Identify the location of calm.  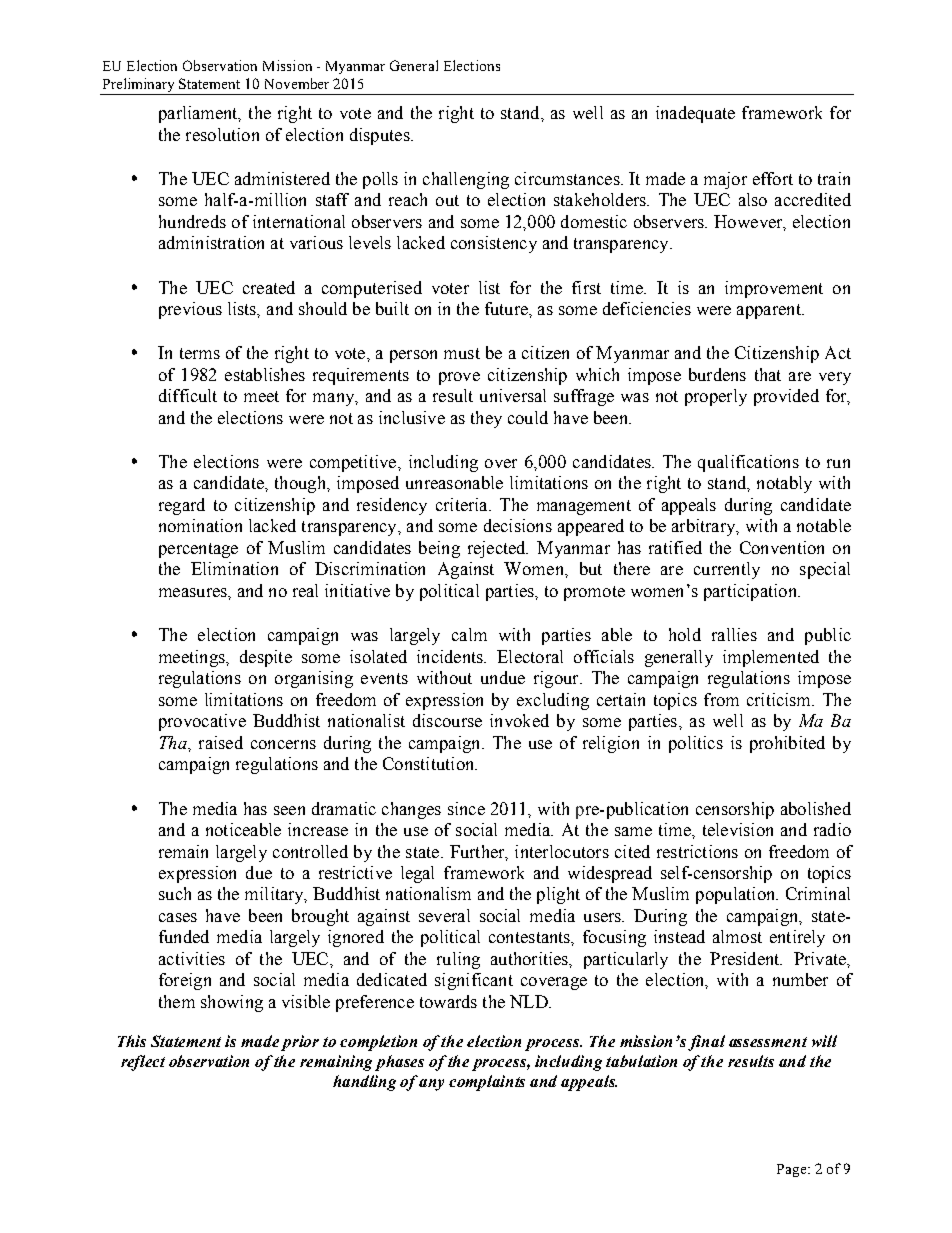
(469, 634).
